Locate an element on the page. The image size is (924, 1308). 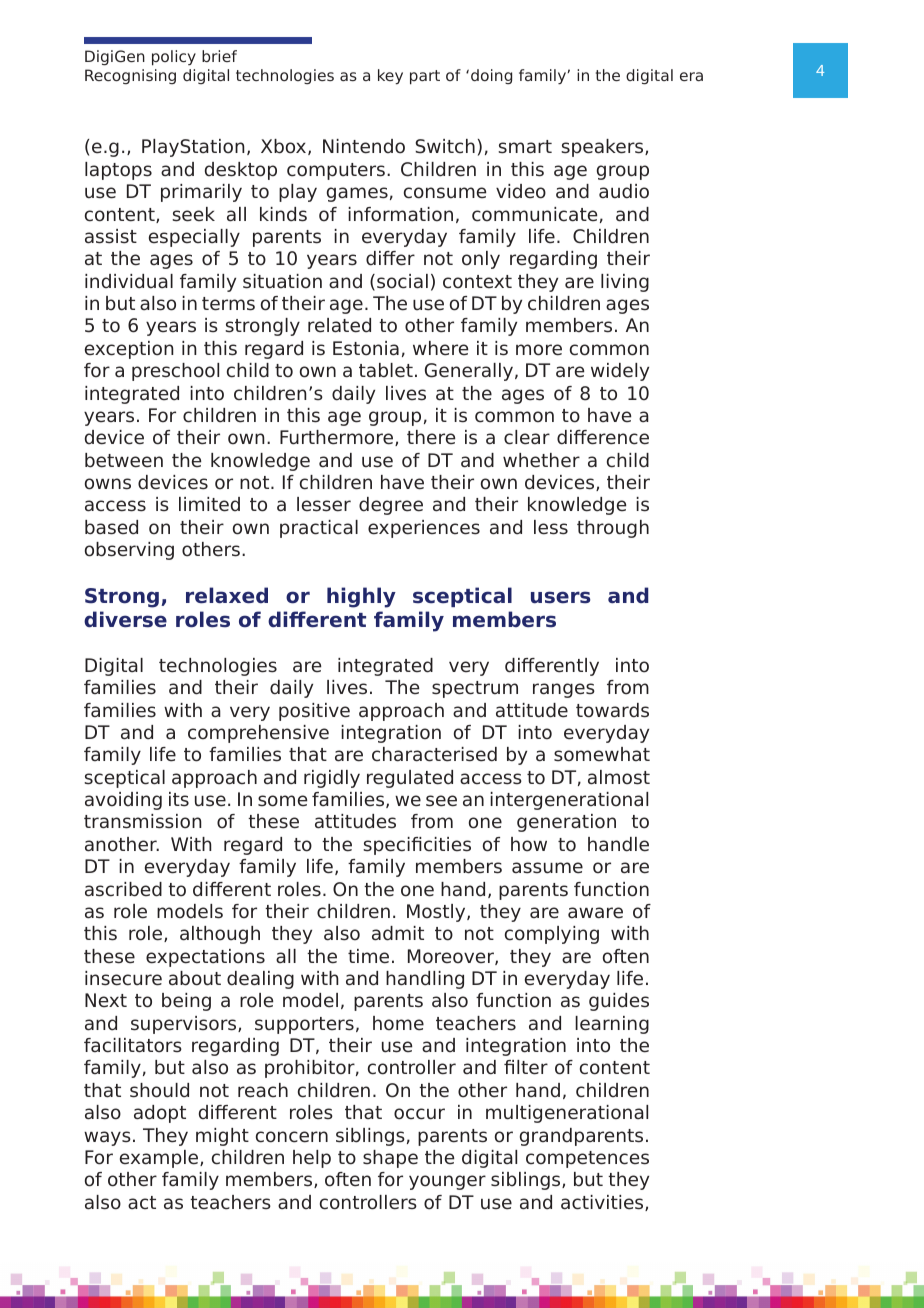
its is located at coordinates (179, 799).
